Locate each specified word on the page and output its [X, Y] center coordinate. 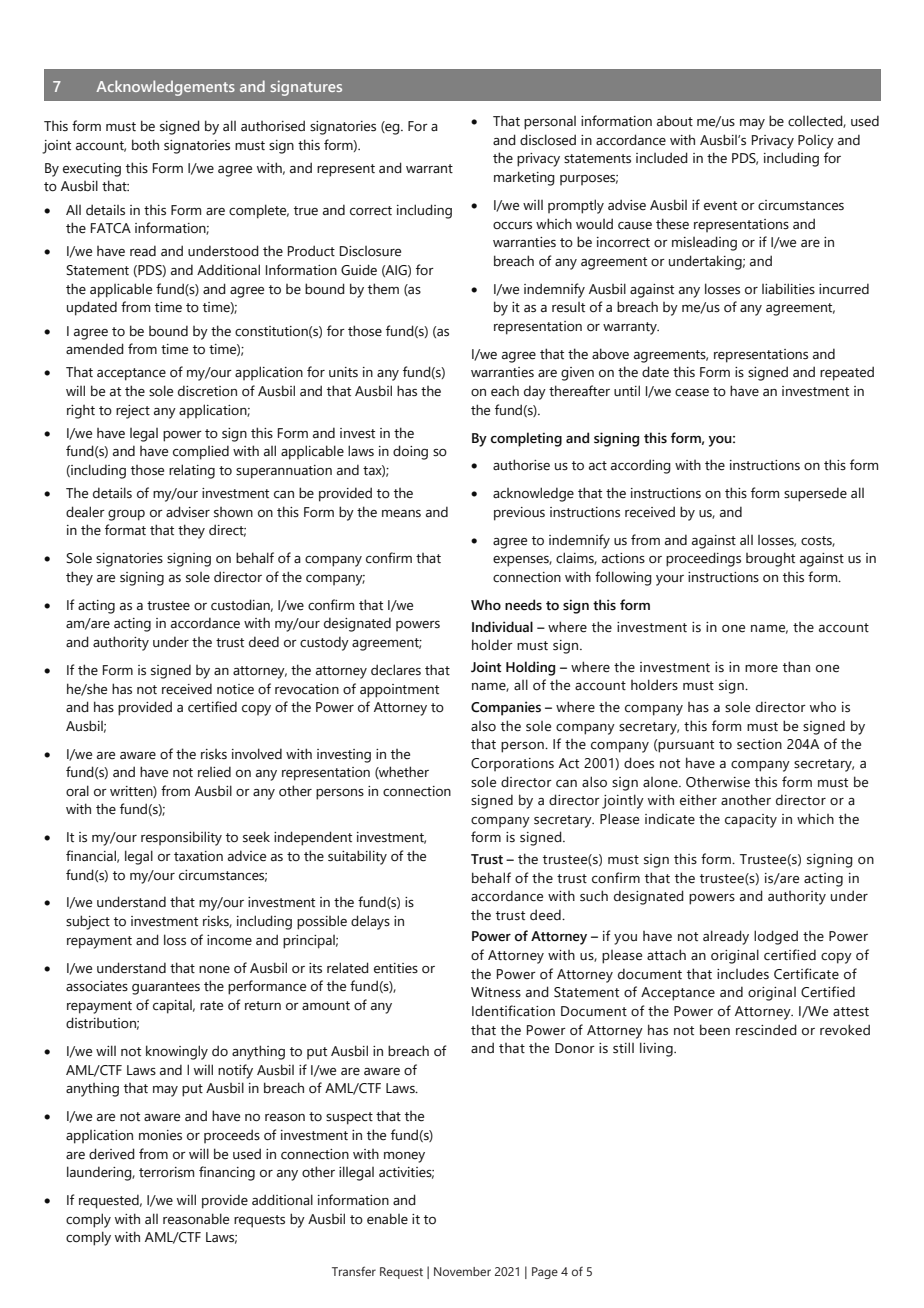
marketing [524, 178]
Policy [816, 142]
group [126, 515]
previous [519, 514]
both [145, 145]
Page [545, 1273]
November [462, 1271]
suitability [357, 857]
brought [770, 559]
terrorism [166, 1172]
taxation [198, 856]
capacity [751, 821]
